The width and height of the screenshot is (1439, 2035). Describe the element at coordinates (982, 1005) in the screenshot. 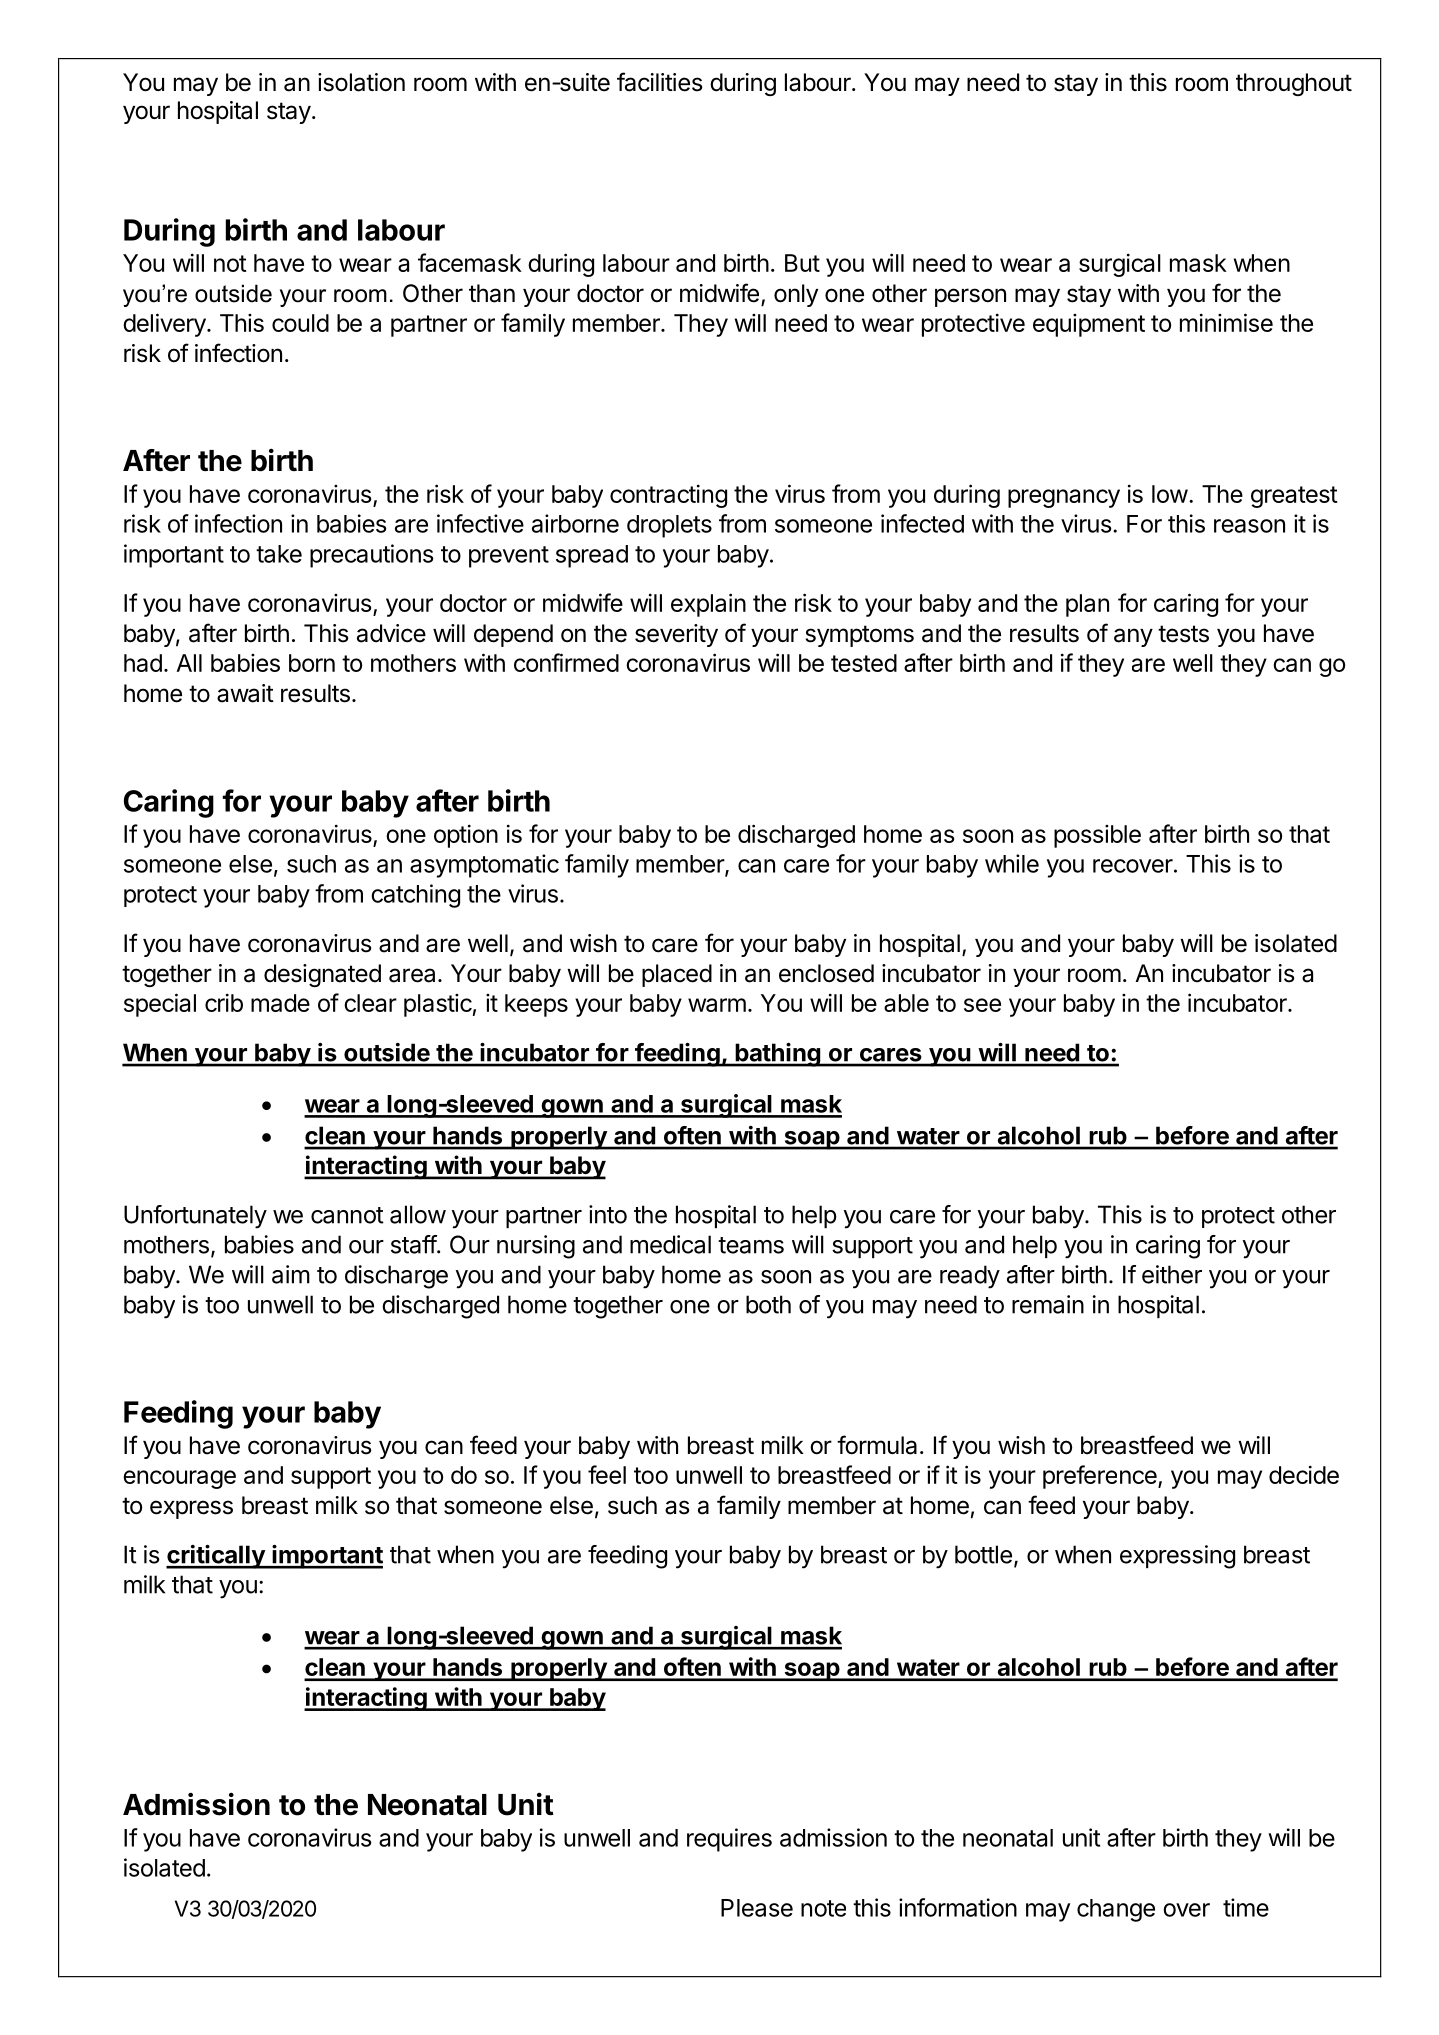

I see `see` at that location.
